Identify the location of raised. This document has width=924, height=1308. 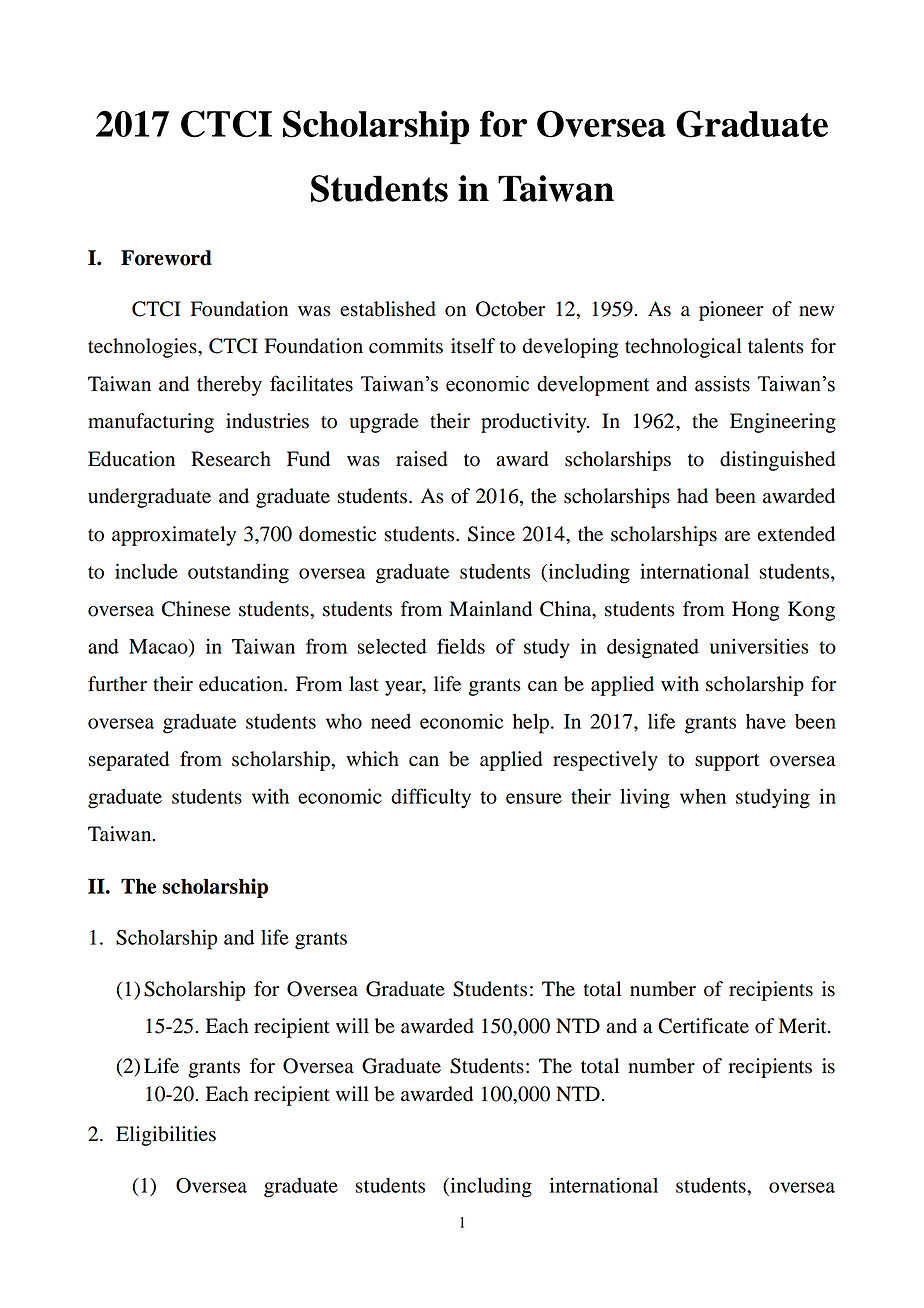
(421, 459).
